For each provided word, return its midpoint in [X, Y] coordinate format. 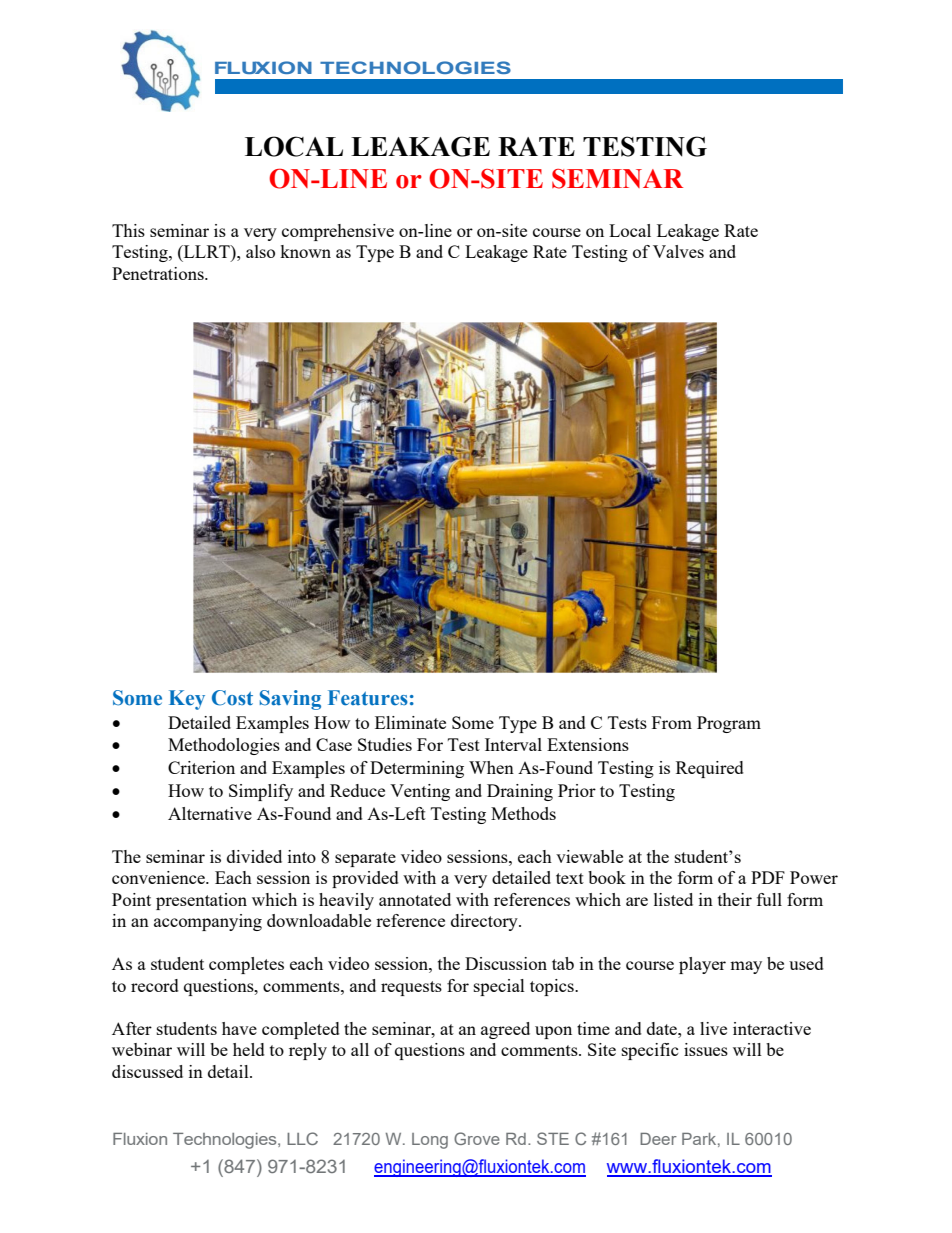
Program [729, 724]
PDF [768, 877]
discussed [147, 1071]
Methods [523, 813]
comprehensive [338, 232]
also [260, 251]
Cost [232, 698]
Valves [678, 251]
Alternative [210, 813]
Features [368, 698]
